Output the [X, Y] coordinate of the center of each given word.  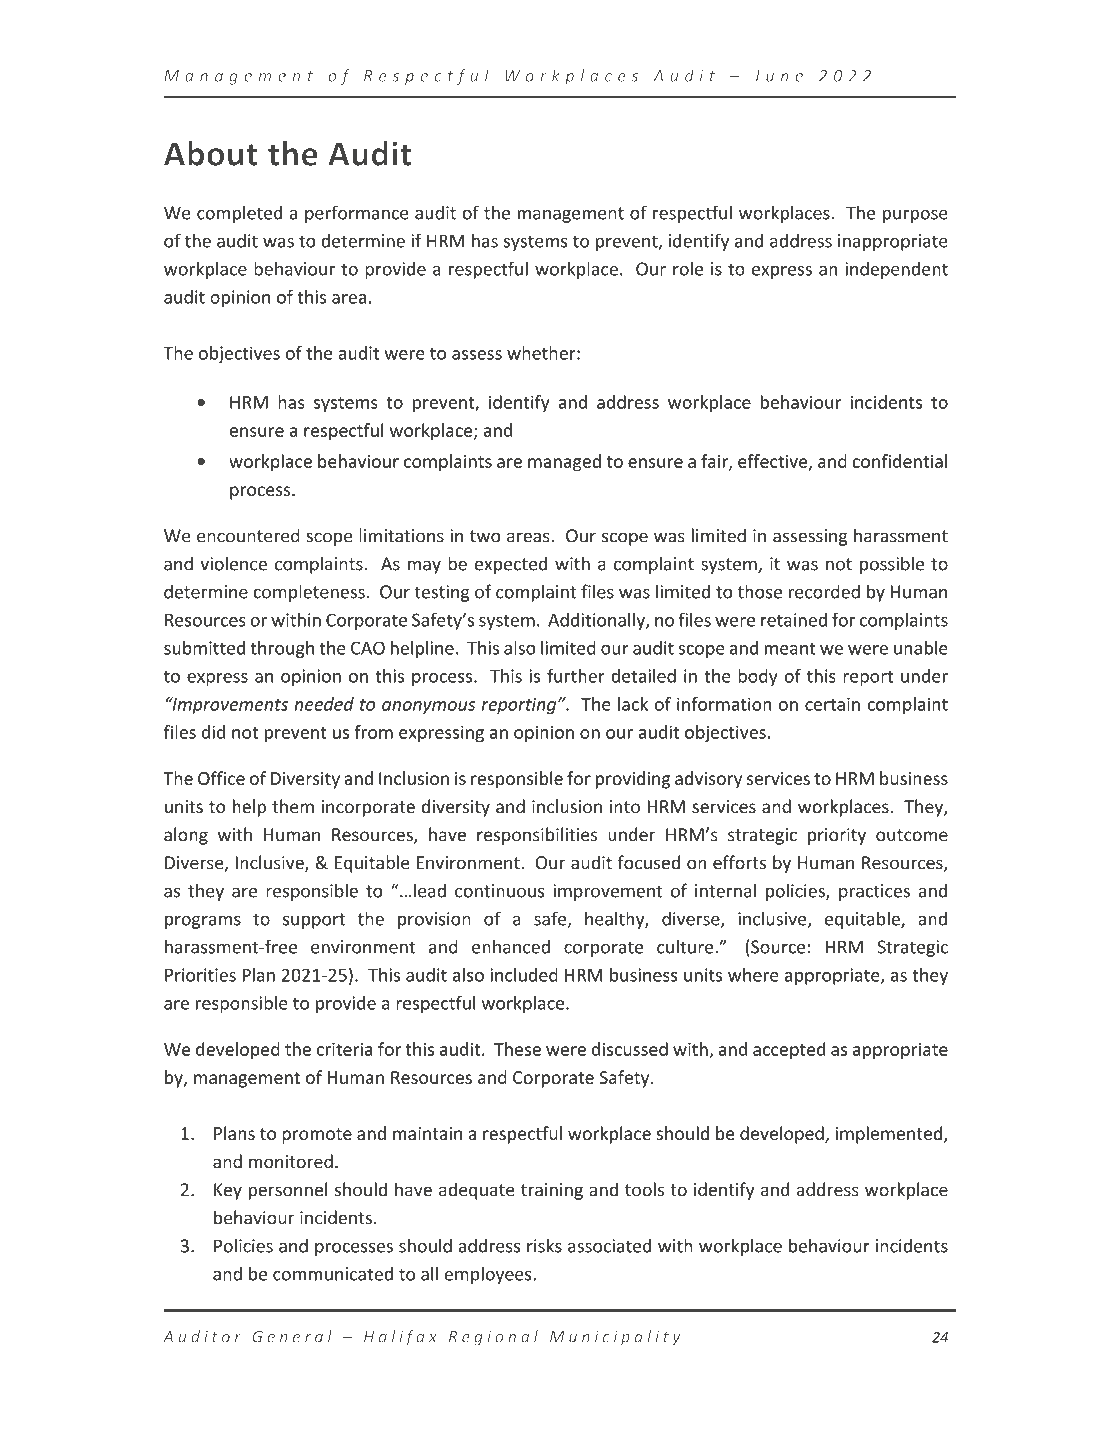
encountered [248, 535]
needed [324, 704]
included [524, 975]
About [211, 153]
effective [774, 462]
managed [564, 463]
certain [832, 704]
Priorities [200, 975]
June [778, 76]
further [576, 676]
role [688, 268]
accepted [789, 1051]
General [292, 1336]
